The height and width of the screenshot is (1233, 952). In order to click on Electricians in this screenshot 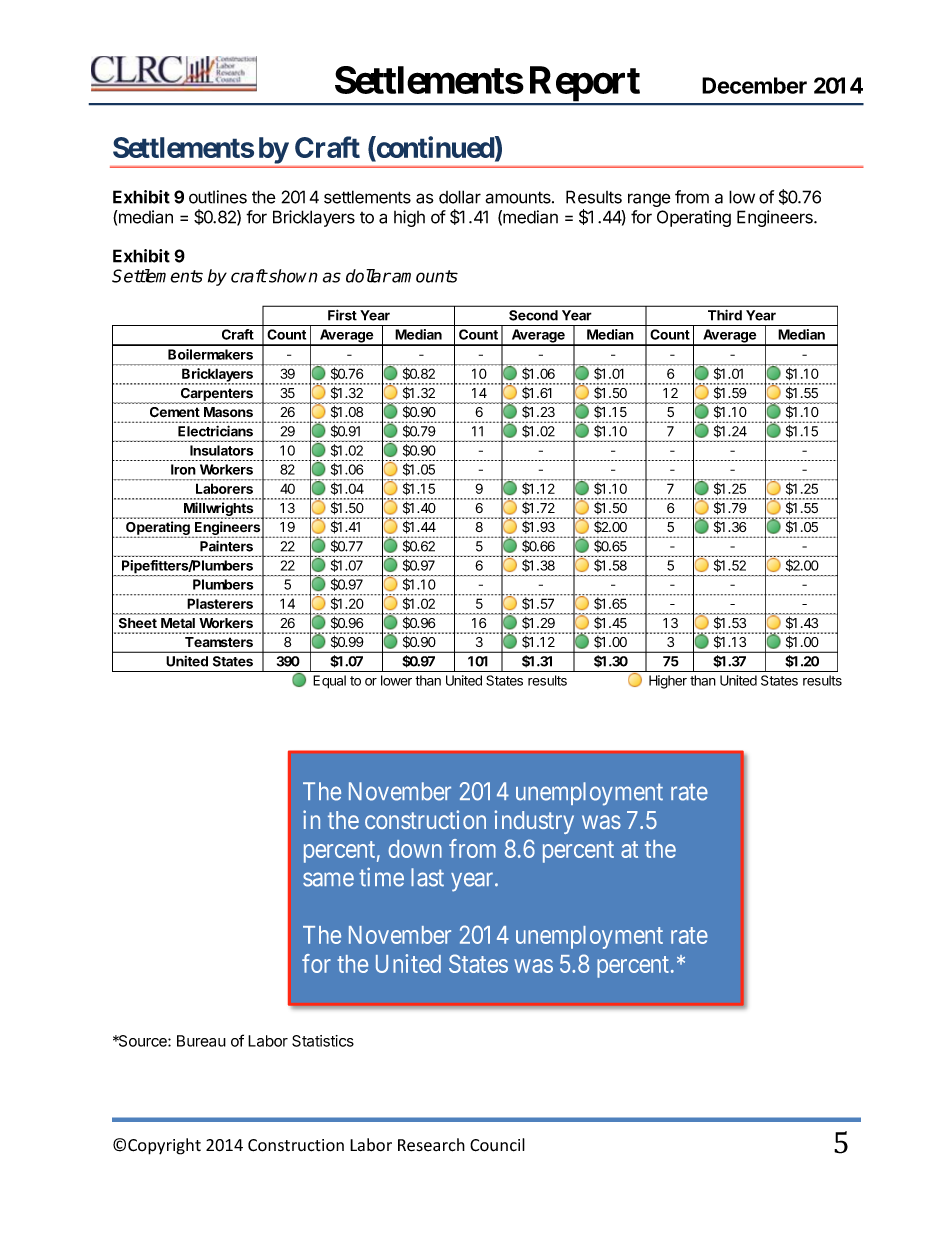, I will do `click(215, 431)`.
